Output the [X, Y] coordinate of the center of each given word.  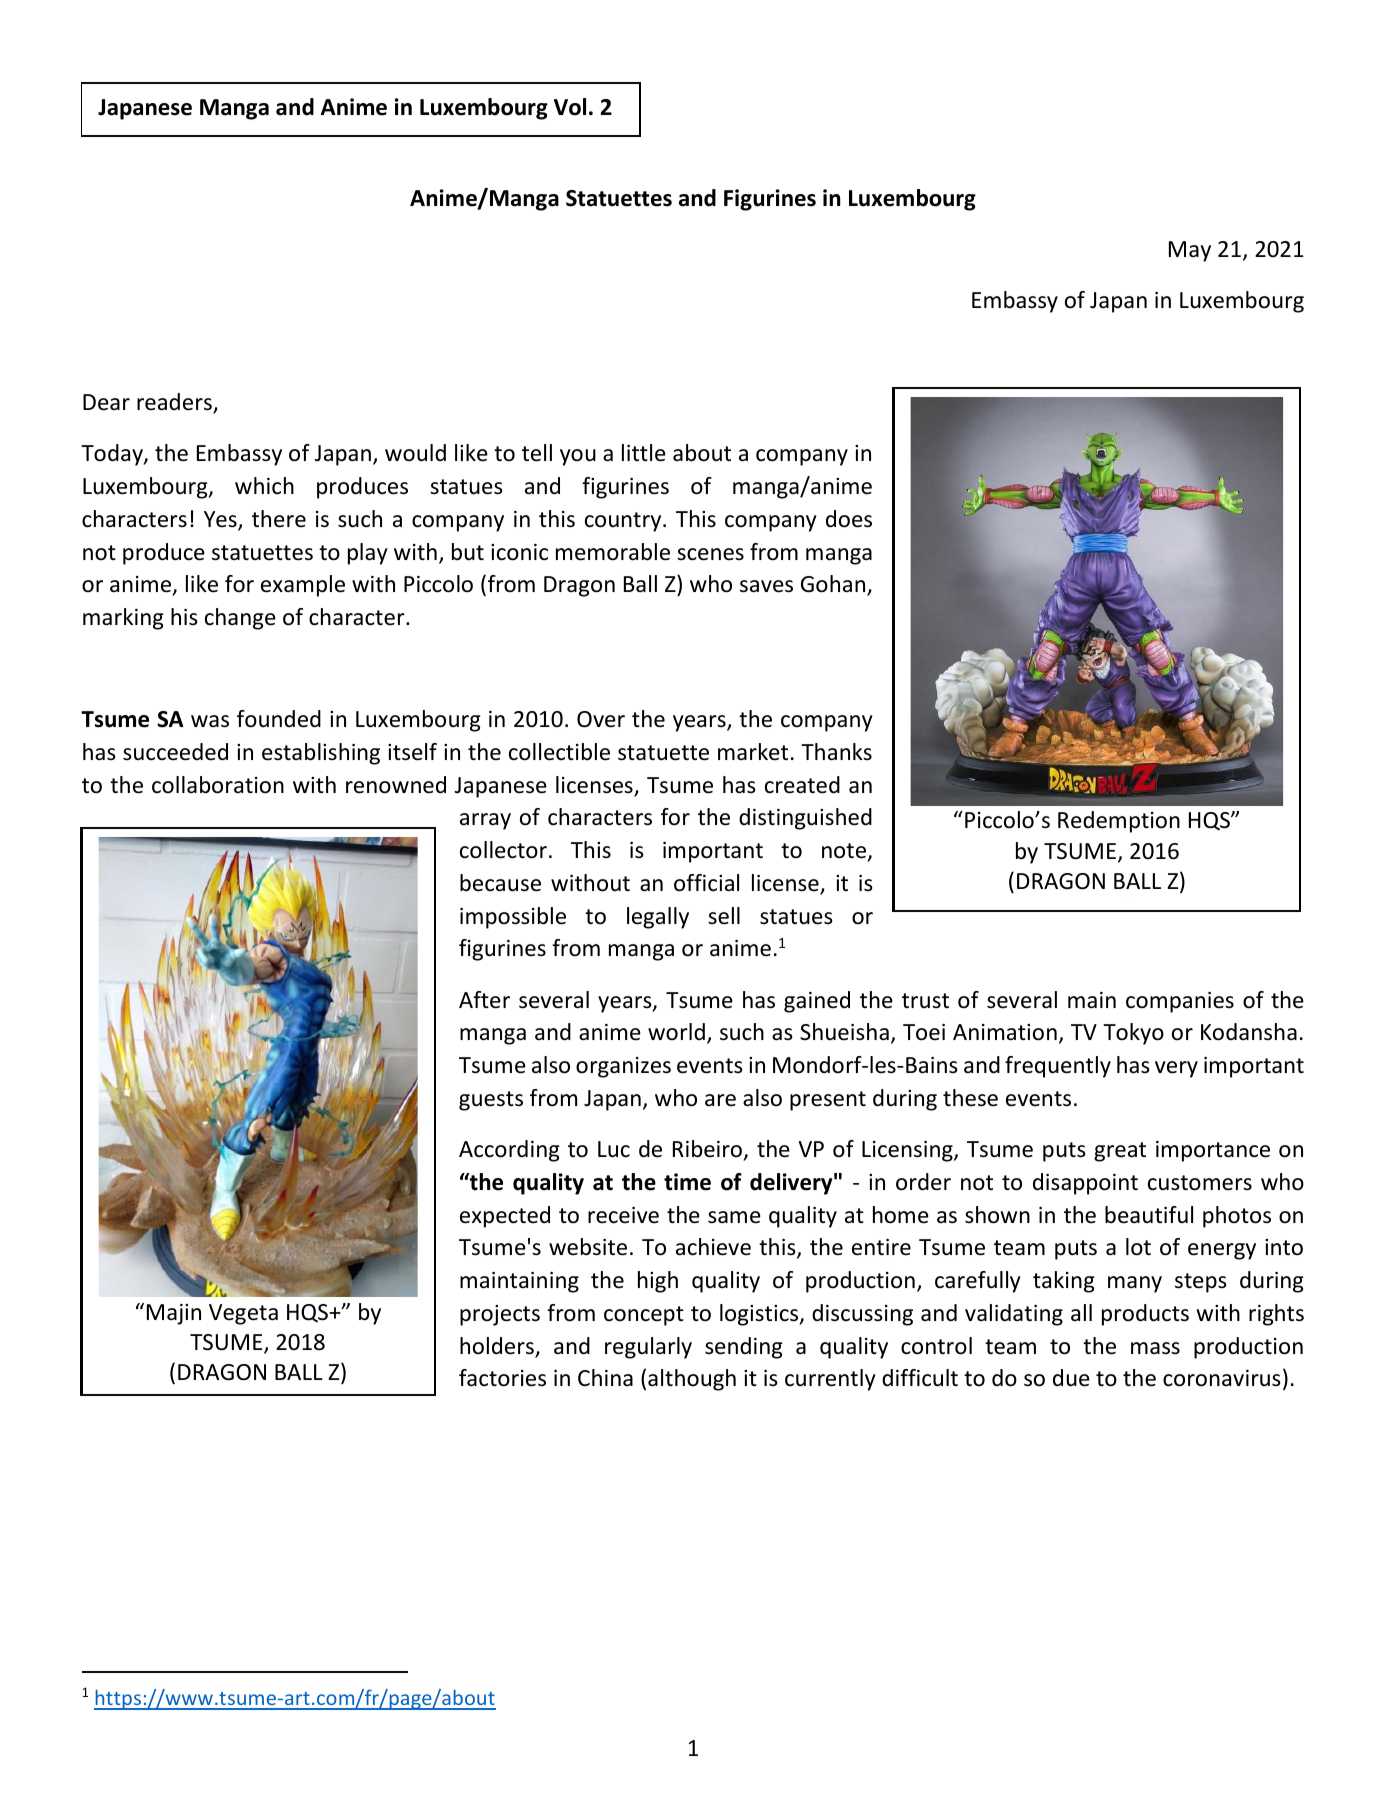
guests [491, 1101]
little [644, 453]
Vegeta [243, 1314]
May [1190, 251]
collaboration [218, 785]
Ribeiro [707, 1149]
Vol [570, 107]
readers [175, 403]
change [240, 619]
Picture [975, 911]
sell [724, 916]
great [1120, 1152]
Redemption [1119, 822]
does [849, 519]
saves [766, 586]
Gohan [834, 585]
